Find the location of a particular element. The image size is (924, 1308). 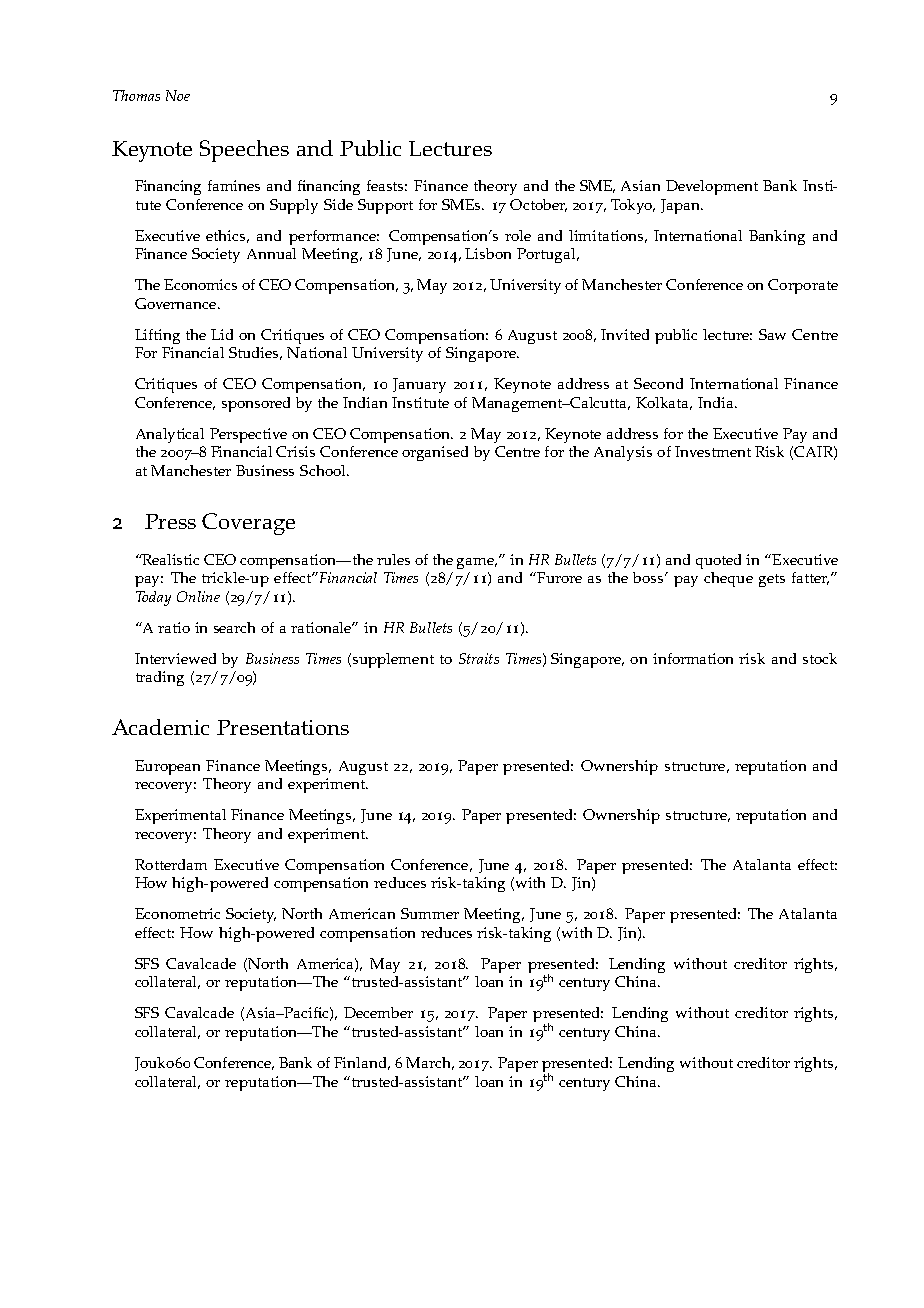

Summer is located at coordinates (430, 913).
